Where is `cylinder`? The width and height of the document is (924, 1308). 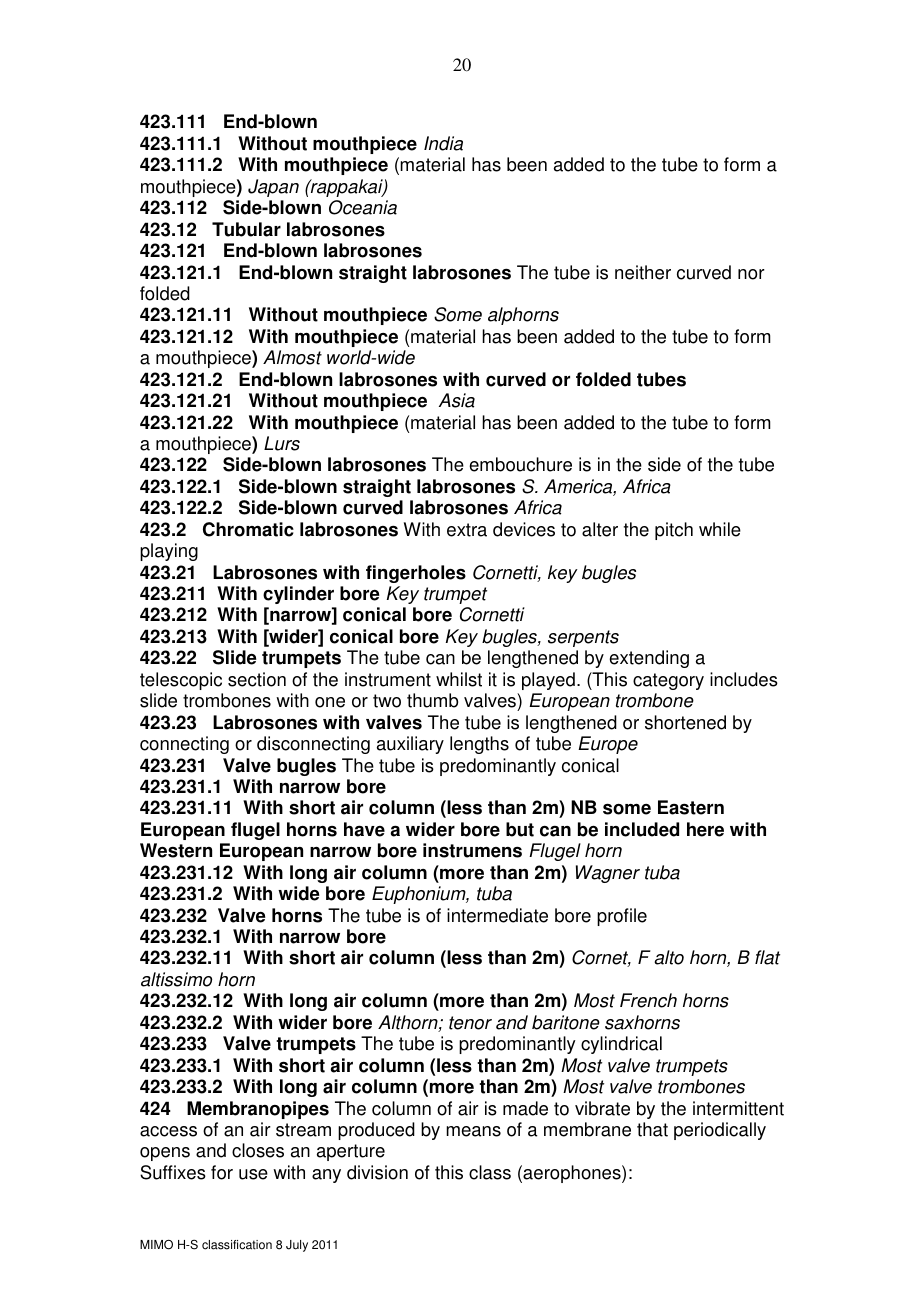
cylinder is located at coordinates (298, 595).
